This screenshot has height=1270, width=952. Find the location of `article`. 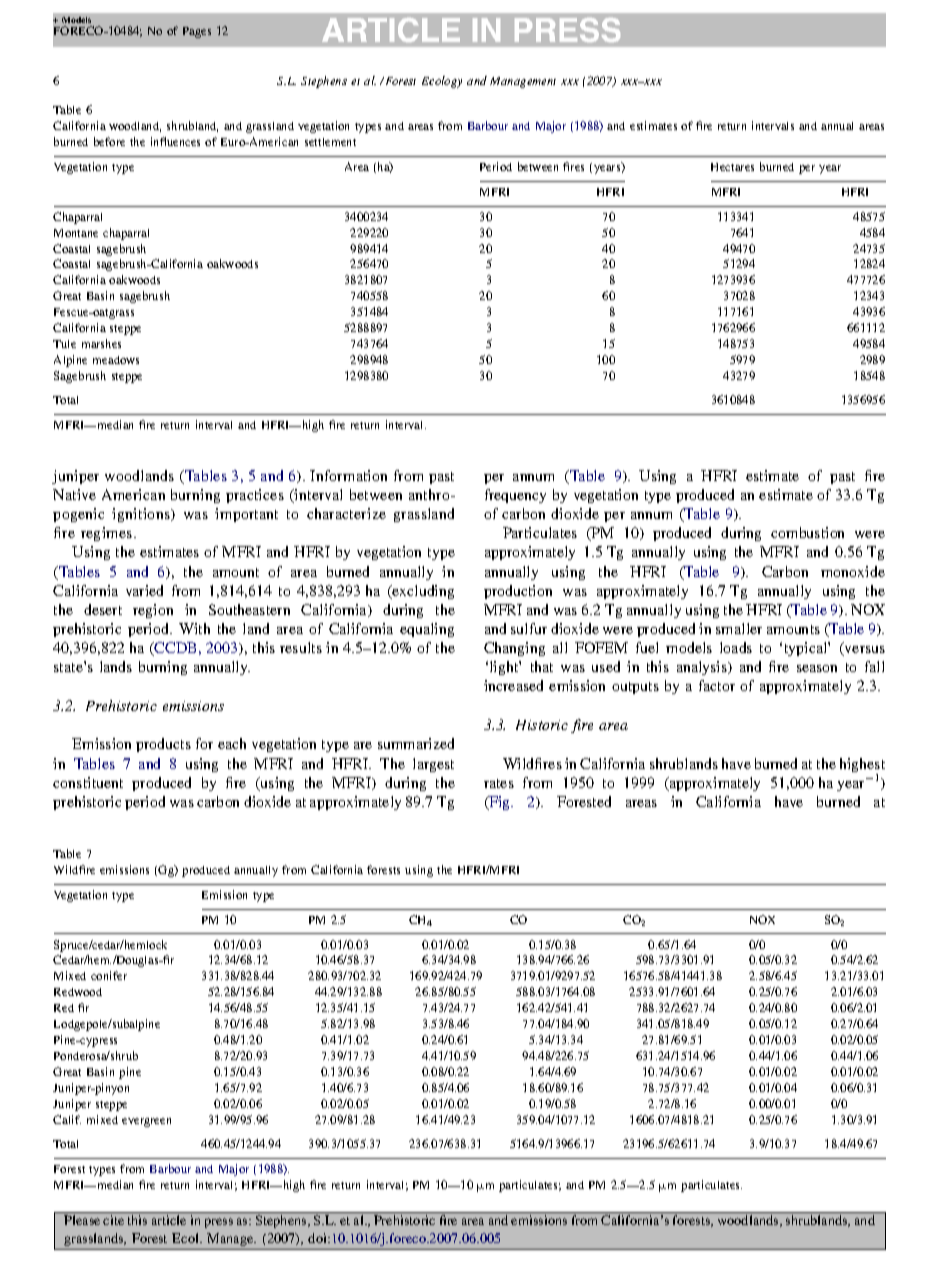

article is located at coordinates (169, 1220).
